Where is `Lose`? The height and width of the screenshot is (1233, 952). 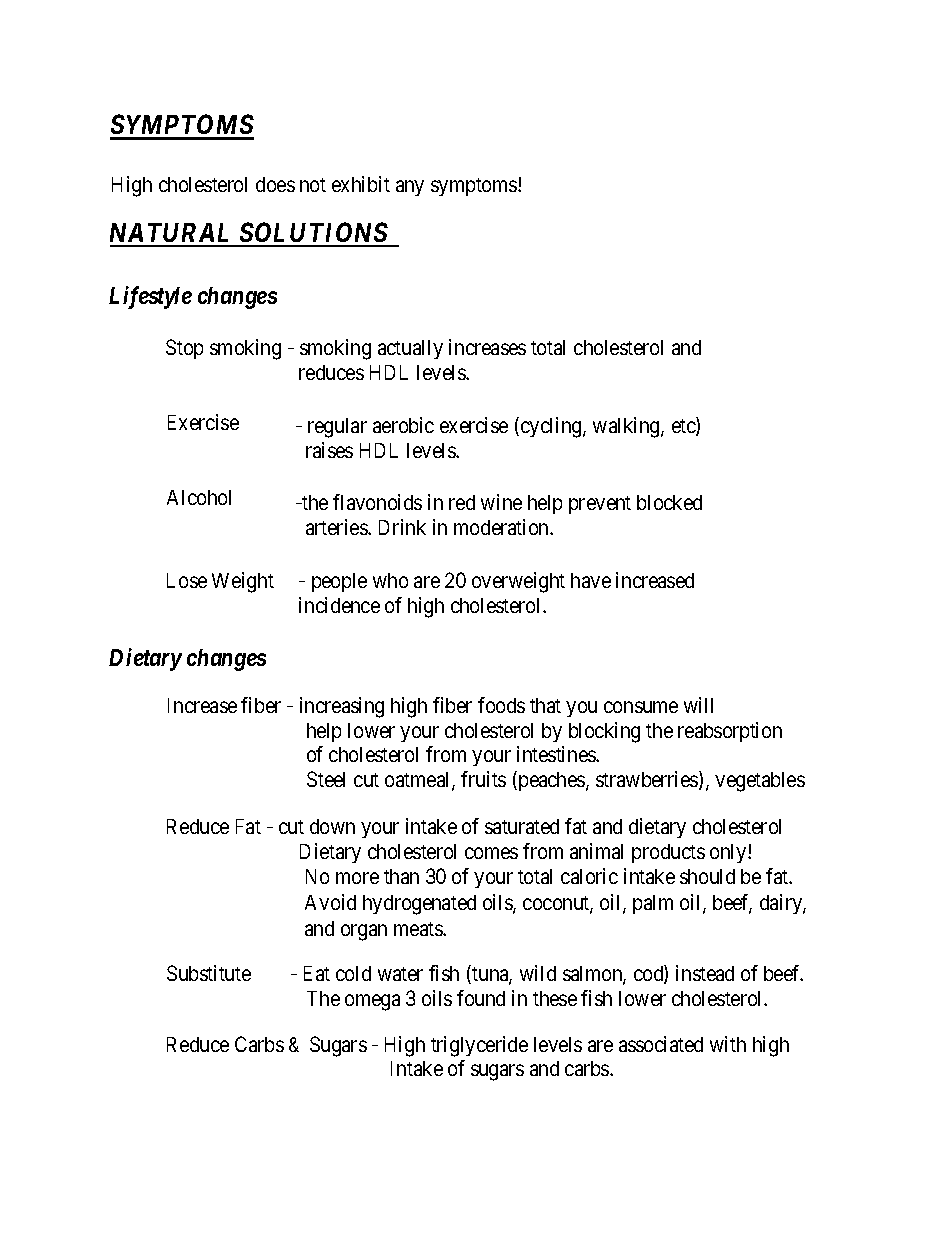 Lose is located at coordinates (187, 580).
